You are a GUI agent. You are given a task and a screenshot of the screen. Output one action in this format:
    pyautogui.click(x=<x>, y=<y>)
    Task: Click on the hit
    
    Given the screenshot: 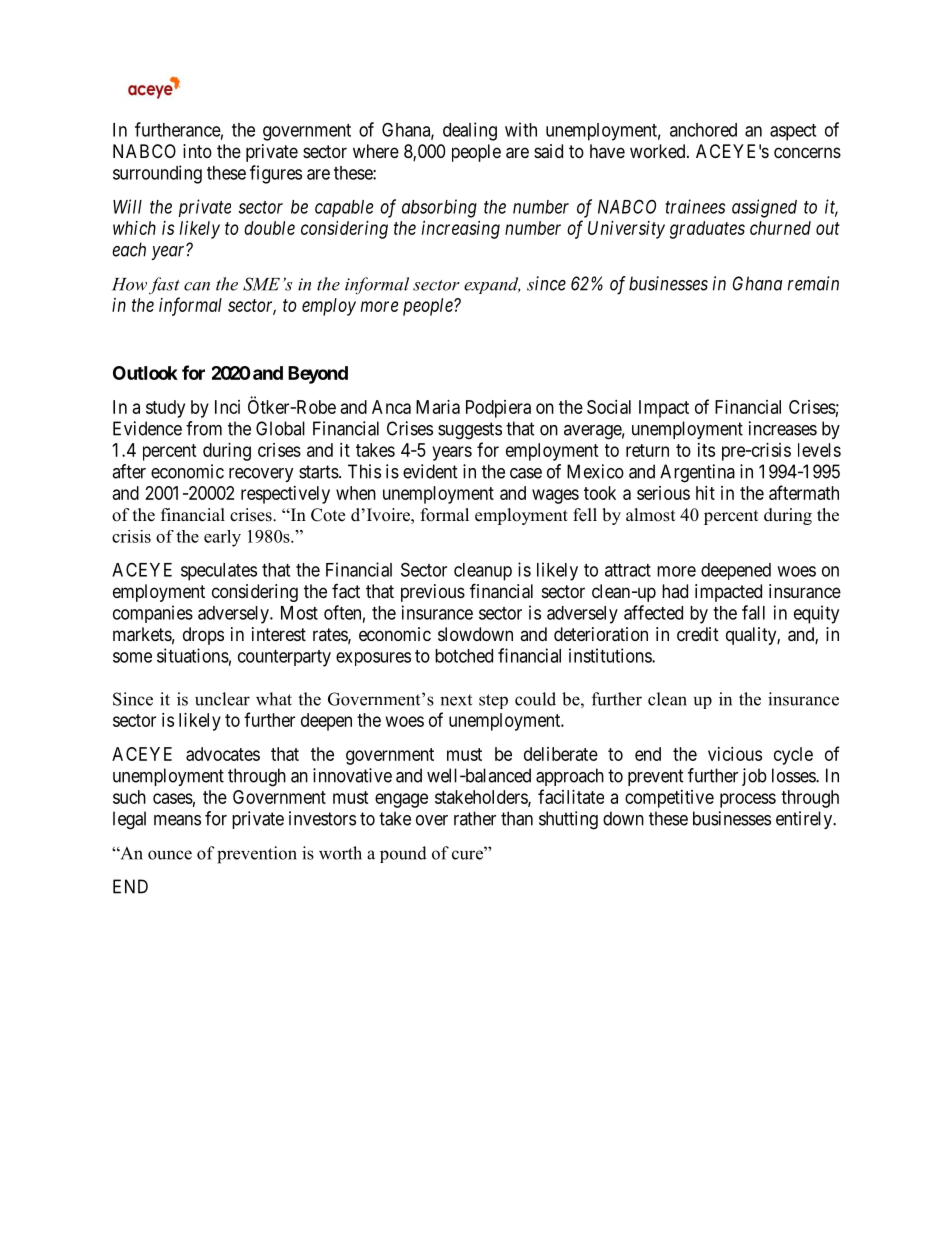 What is the action you would take?
    pyautogui.click(x=705, y=493)
